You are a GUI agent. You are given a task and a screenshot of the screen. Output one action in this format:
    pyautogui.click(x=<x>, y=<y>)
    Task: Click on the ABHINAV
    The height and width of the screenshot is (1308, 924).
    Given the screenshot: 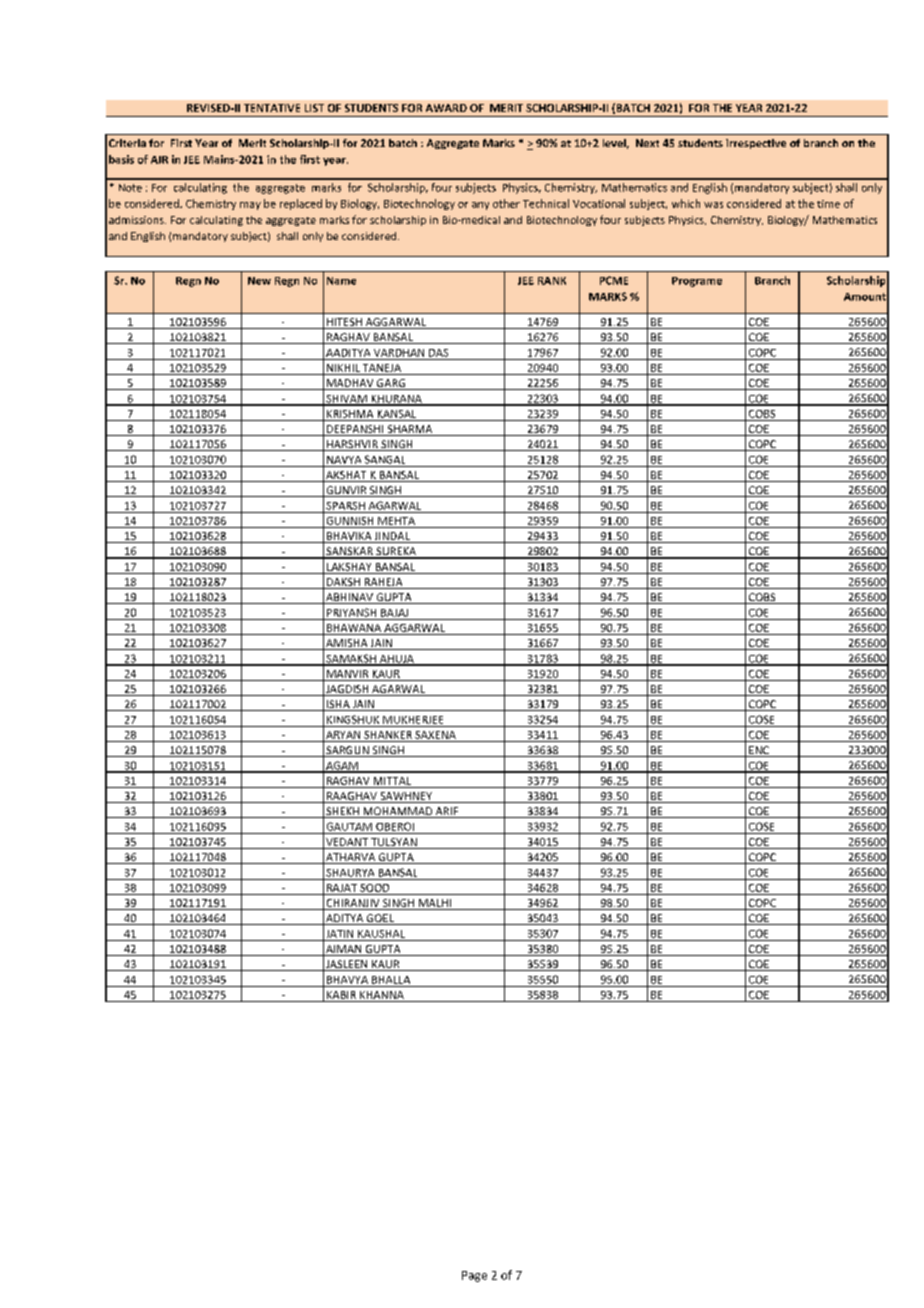 What is the action you would take?
    pyautogui.click(x=349, y=598)
